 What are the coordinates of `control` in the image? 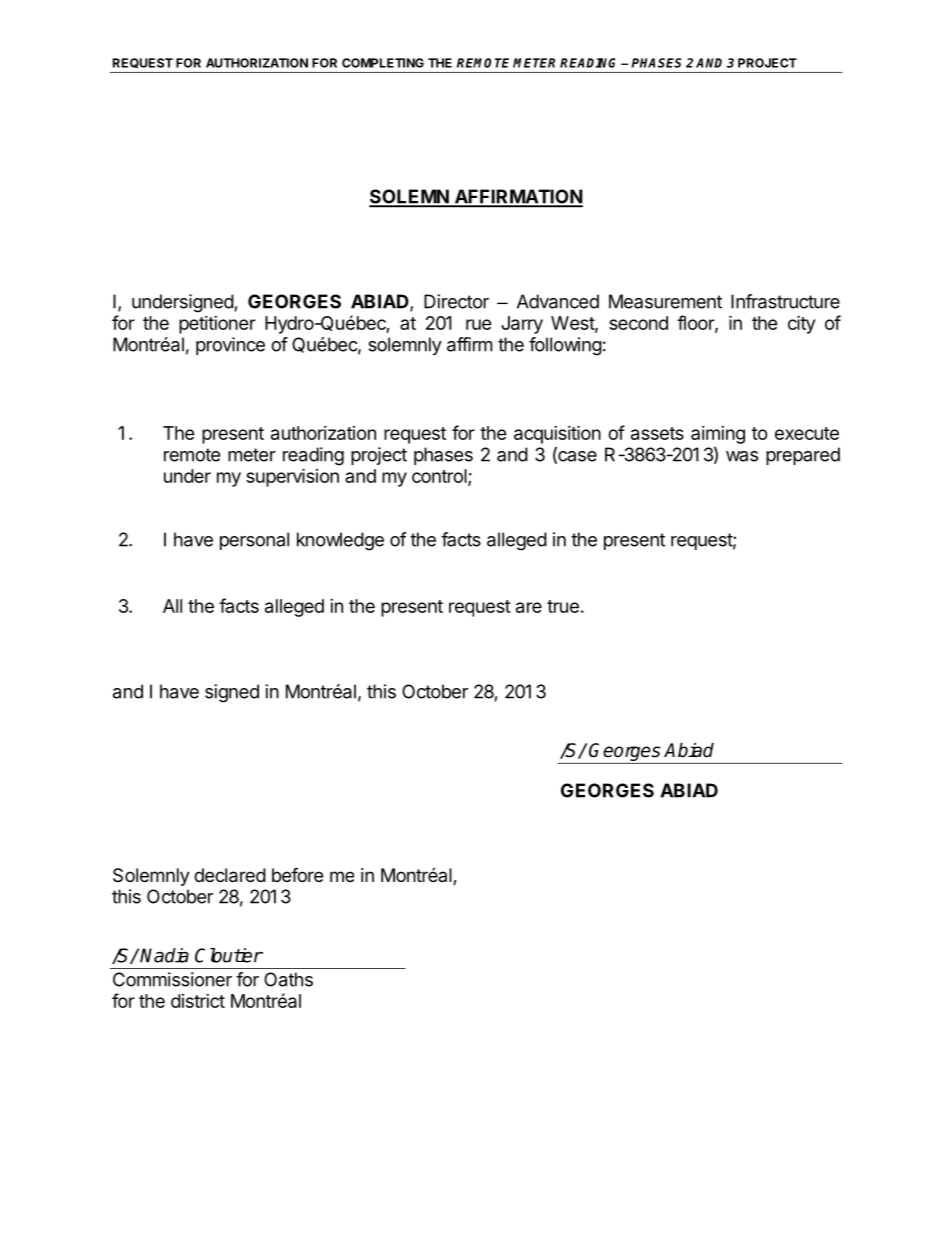 It's located at (440, 477).
